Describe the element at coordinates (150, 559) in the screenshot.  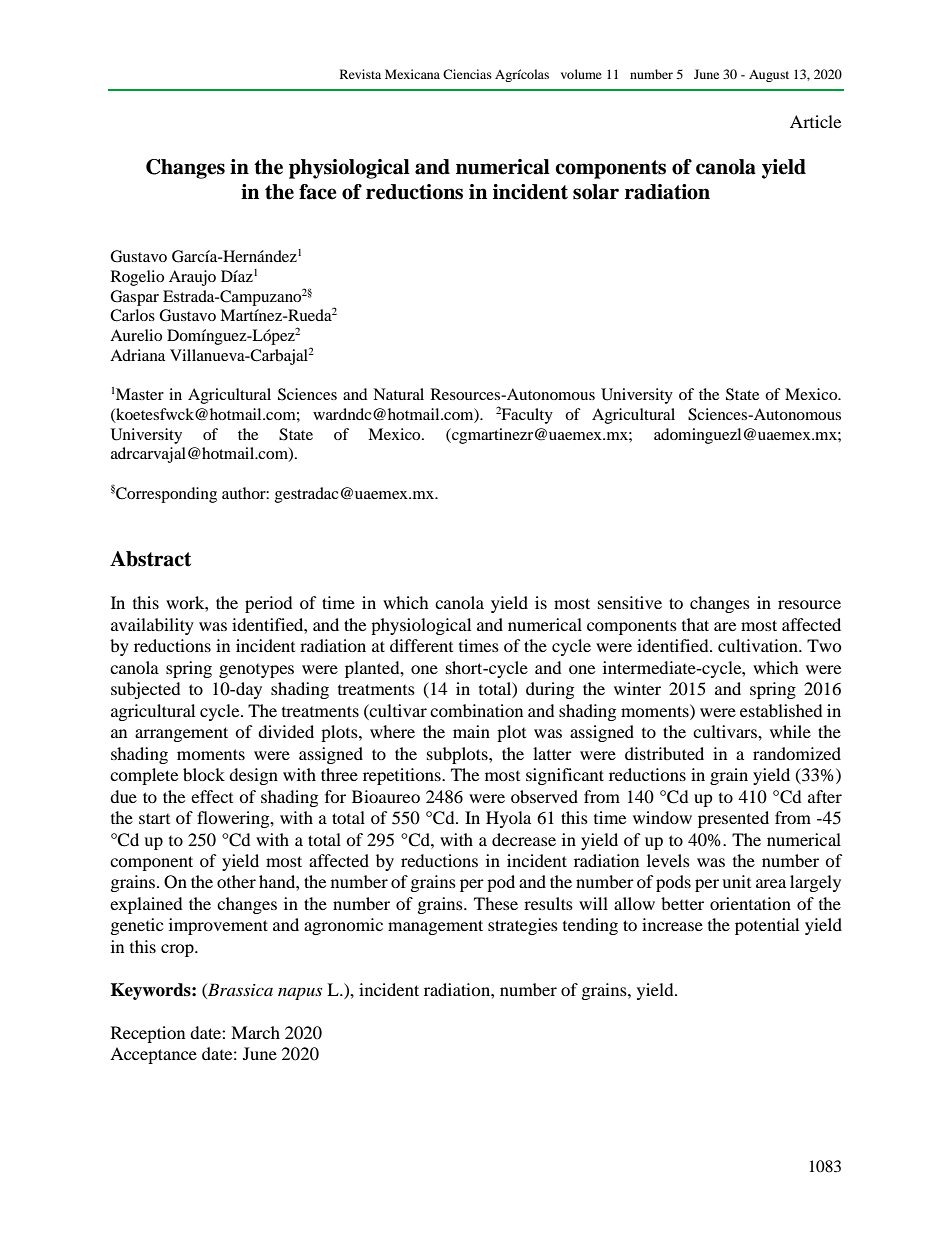
I see `Abstract` at that location.
